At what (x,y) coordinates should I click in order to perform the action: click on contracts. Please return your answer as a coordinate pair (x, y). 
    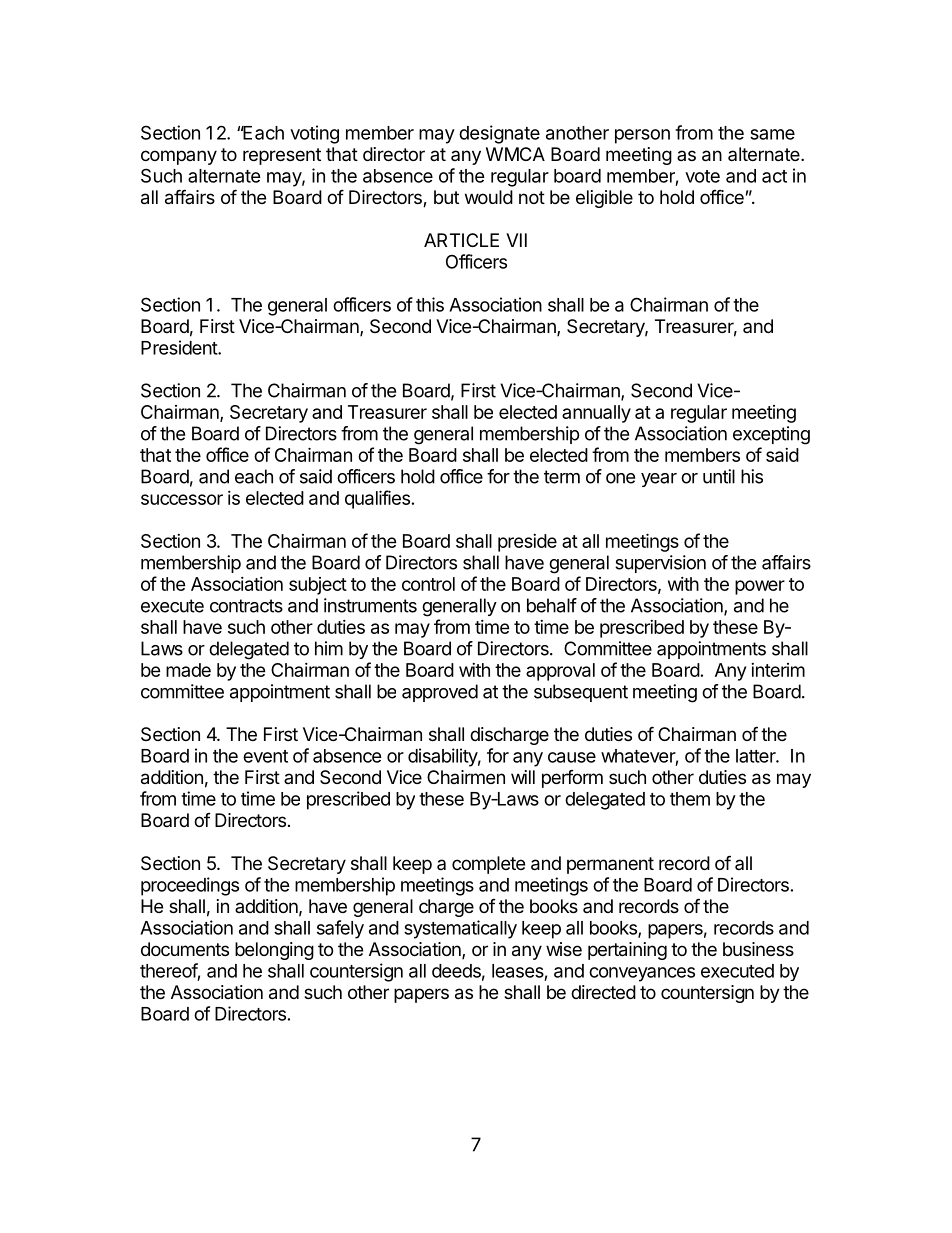
    Looking at the image, I should click on (246, 606).
